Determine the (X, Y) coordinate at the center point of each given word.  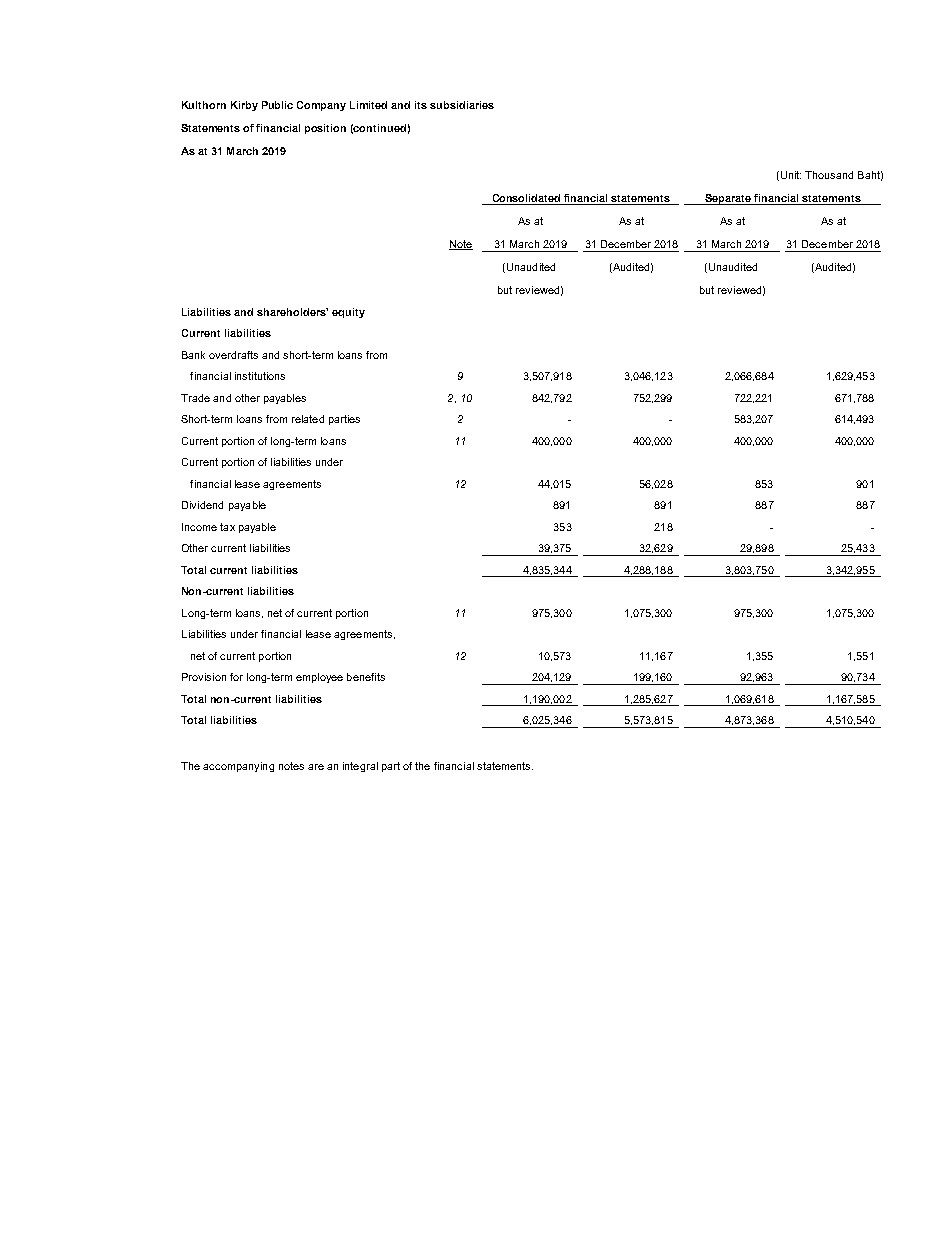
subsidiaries (462, 105)
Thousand (829, 175)
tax (227, 527)
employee (319, 678)
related (308, 419)
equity (348, 313)
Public (277, 105)
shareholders (292, 312)
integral (360, 767)
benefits (366, 677)
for (236, 677)
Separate (728, 199)
